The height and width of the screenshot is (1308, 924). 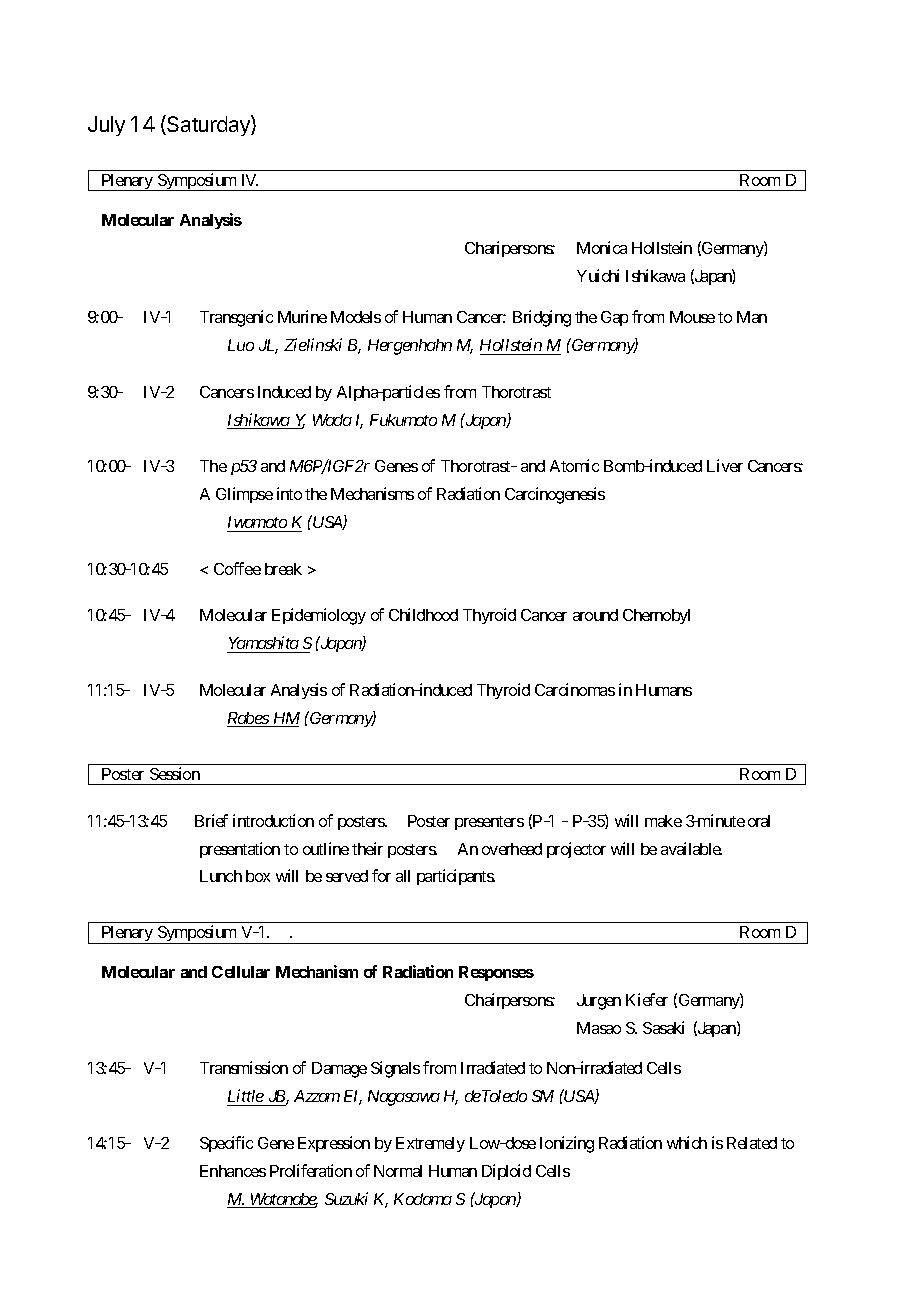 I want to click on Mouse, so click(x=692, y=317).
